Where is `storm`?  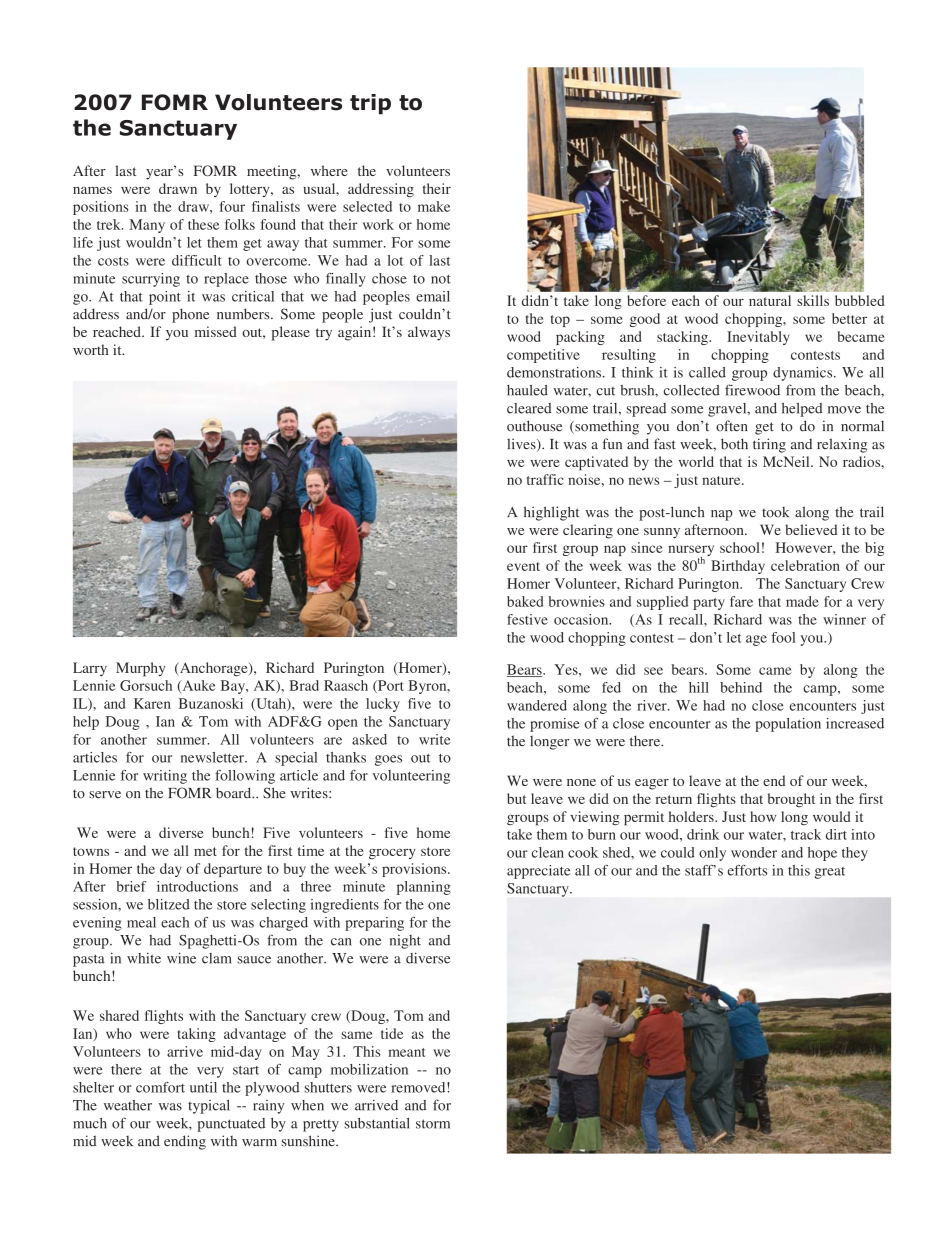
storm is located at coordinates (433, 1124).
